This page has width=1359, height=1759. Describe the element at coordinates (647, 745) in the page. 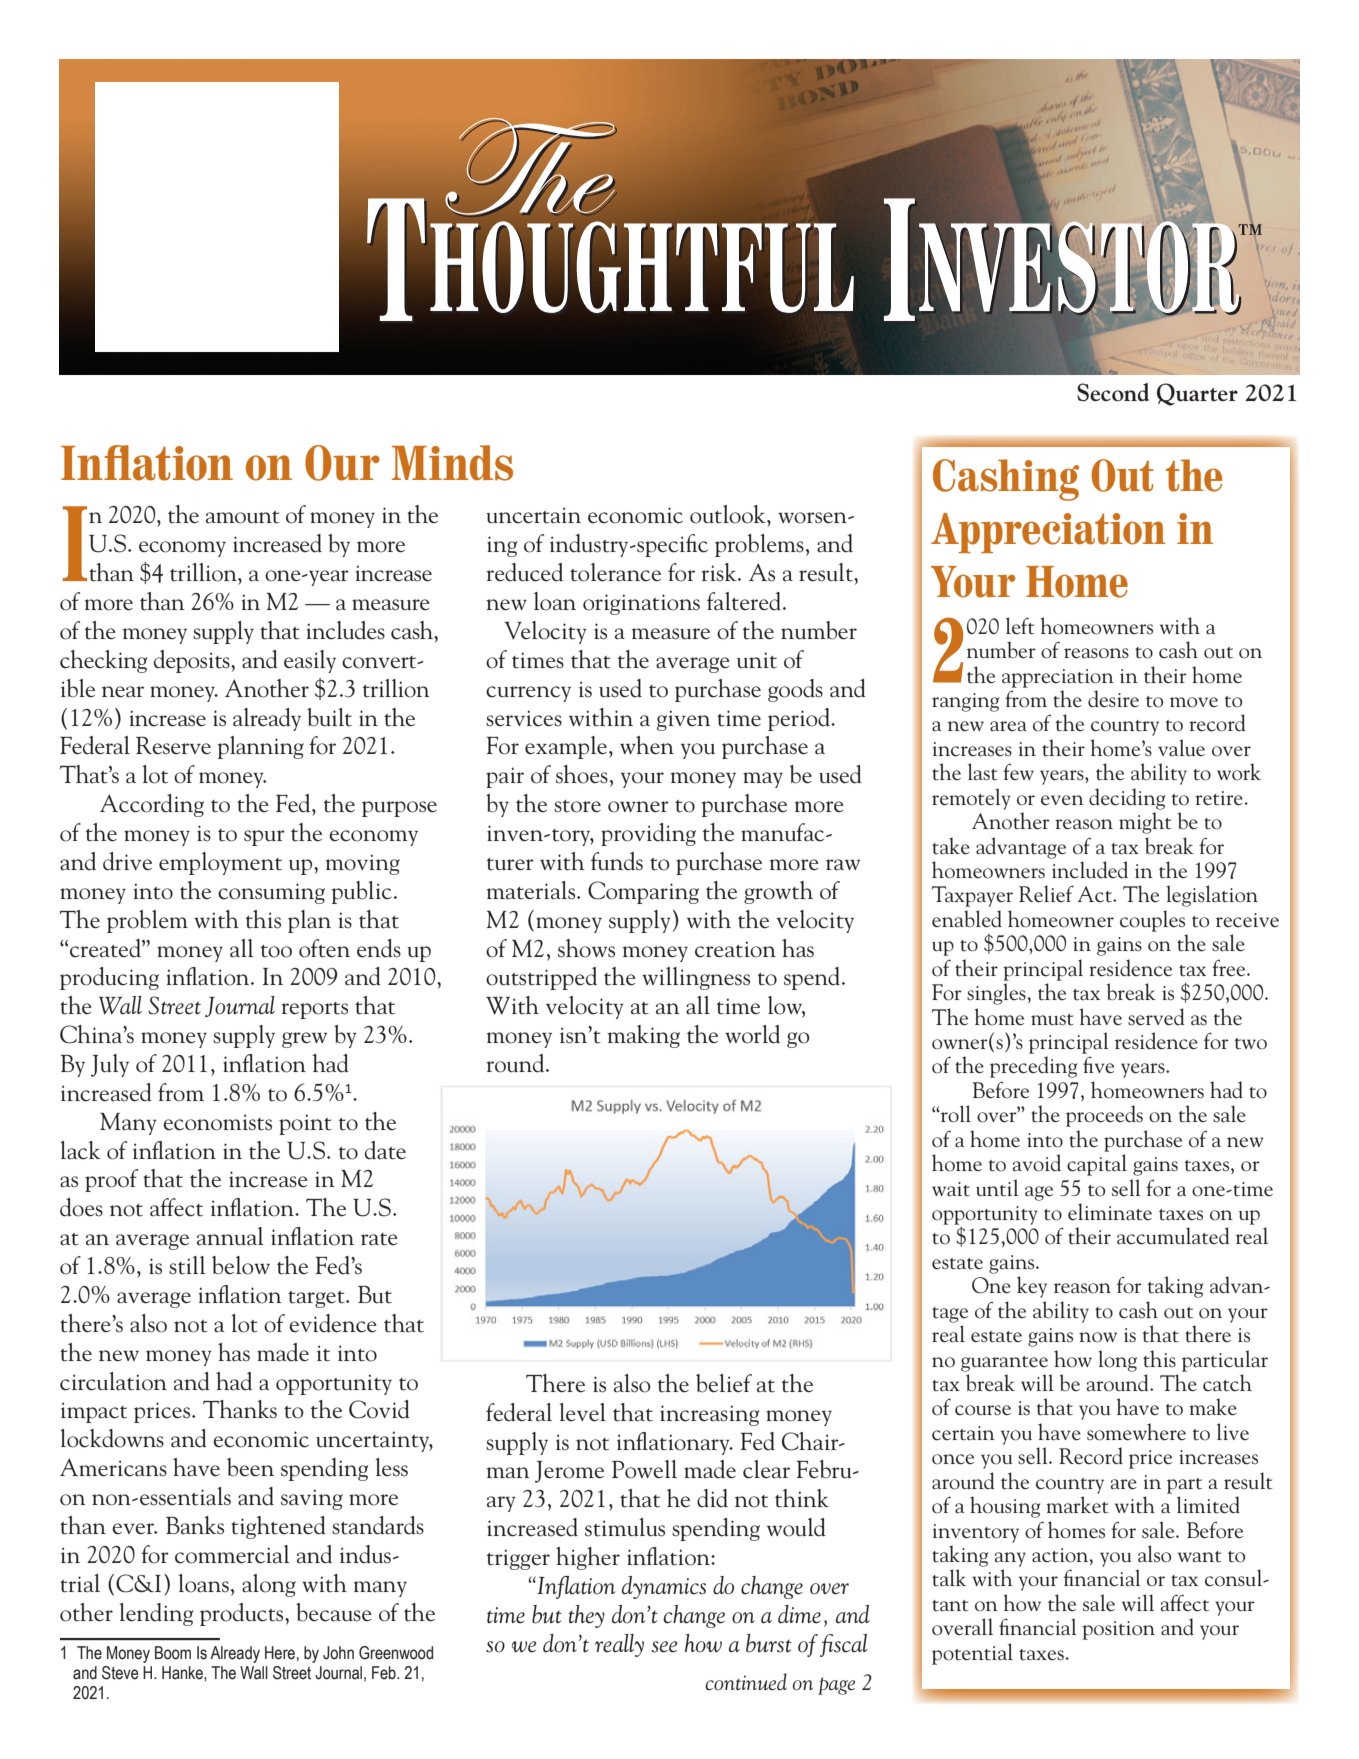

I see `when` at that location.
